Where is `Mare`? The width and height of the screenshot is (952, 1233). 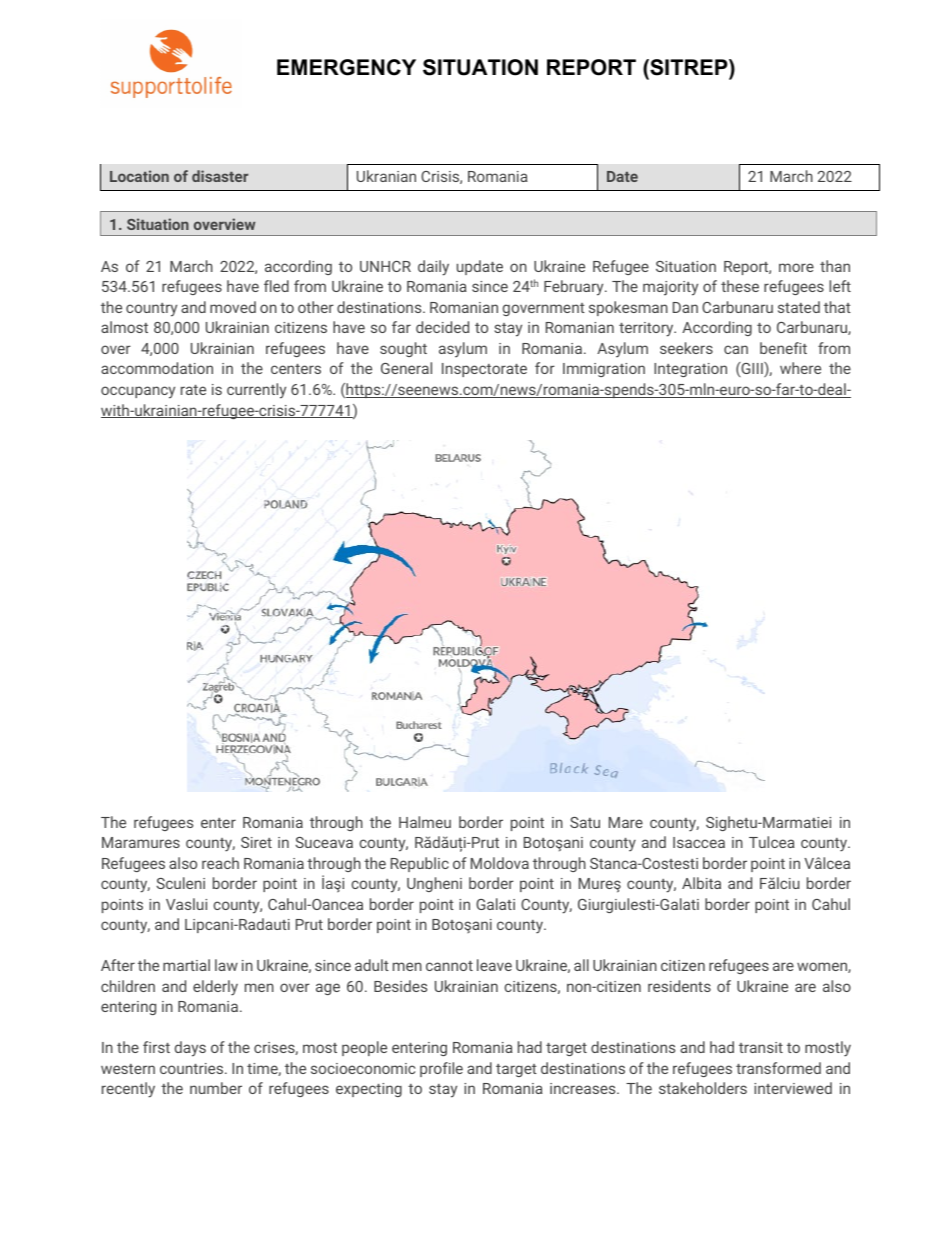
Mare is located at coordinates (626, 822).
